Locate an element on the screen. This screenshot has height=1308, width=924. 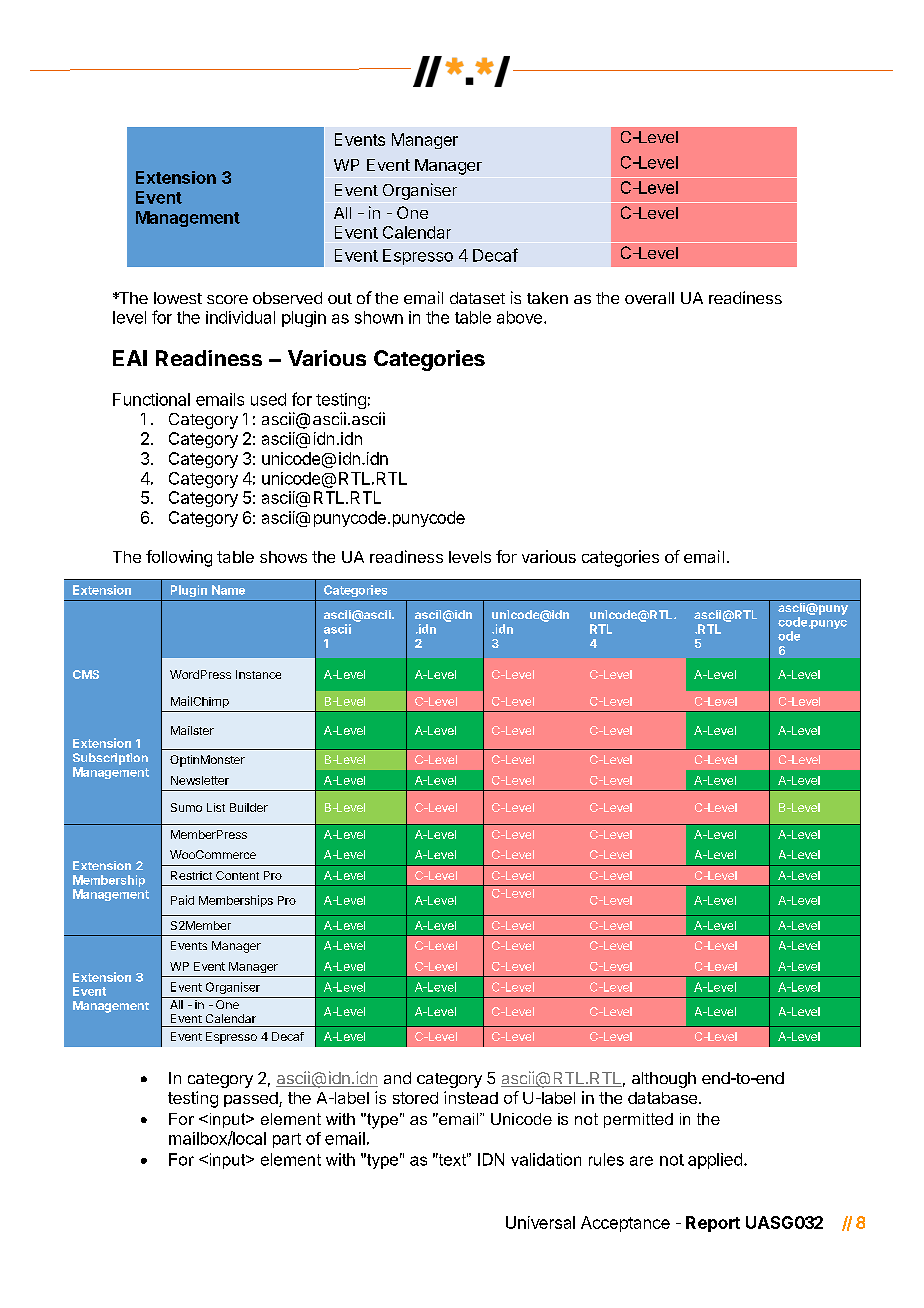
and is located at coordinates (397, 1078).
